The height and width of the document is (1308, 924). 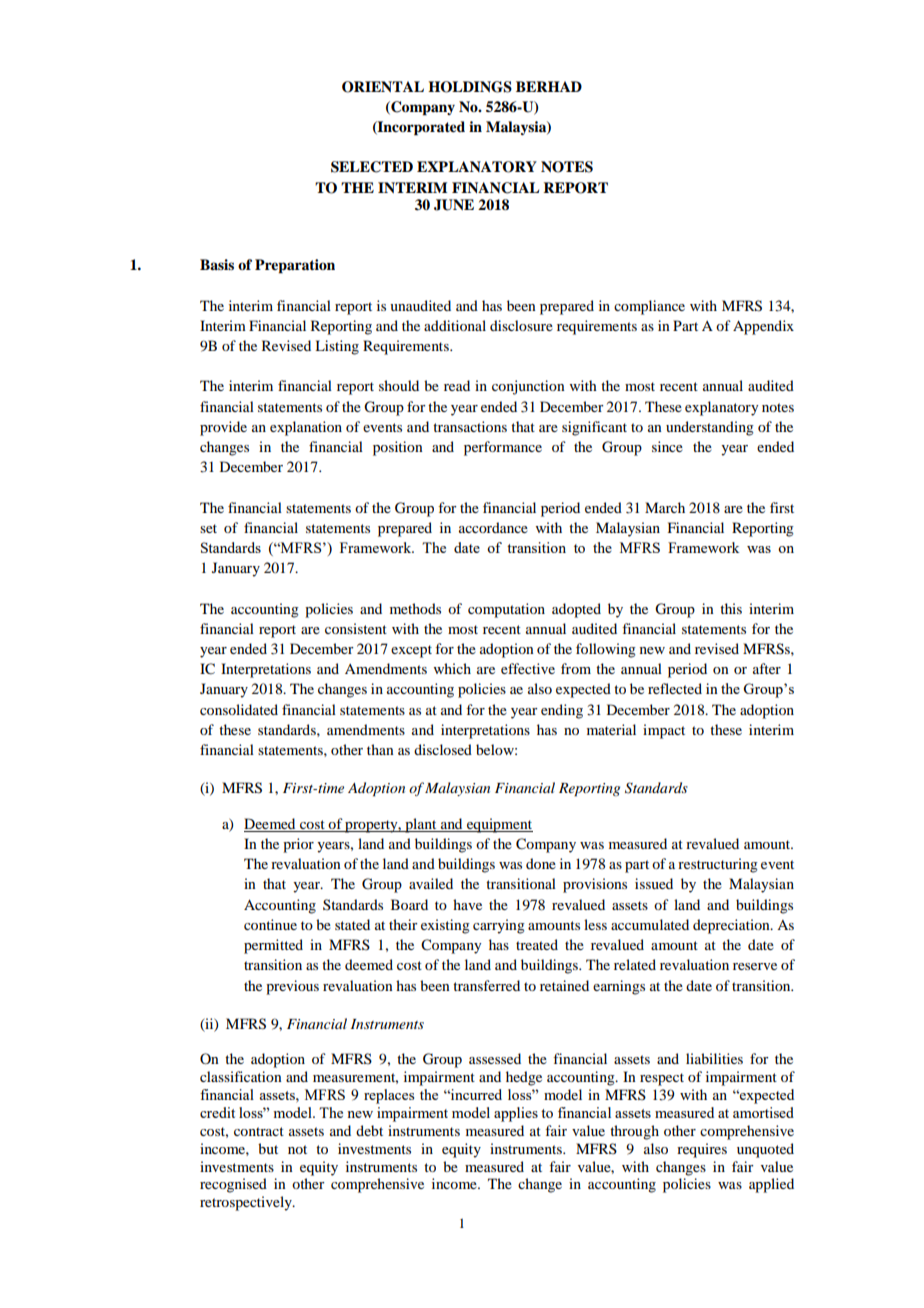 What do you see at coordinates (710, 428) in the document?
I see `understanding` at bounding box center [710, 428].
